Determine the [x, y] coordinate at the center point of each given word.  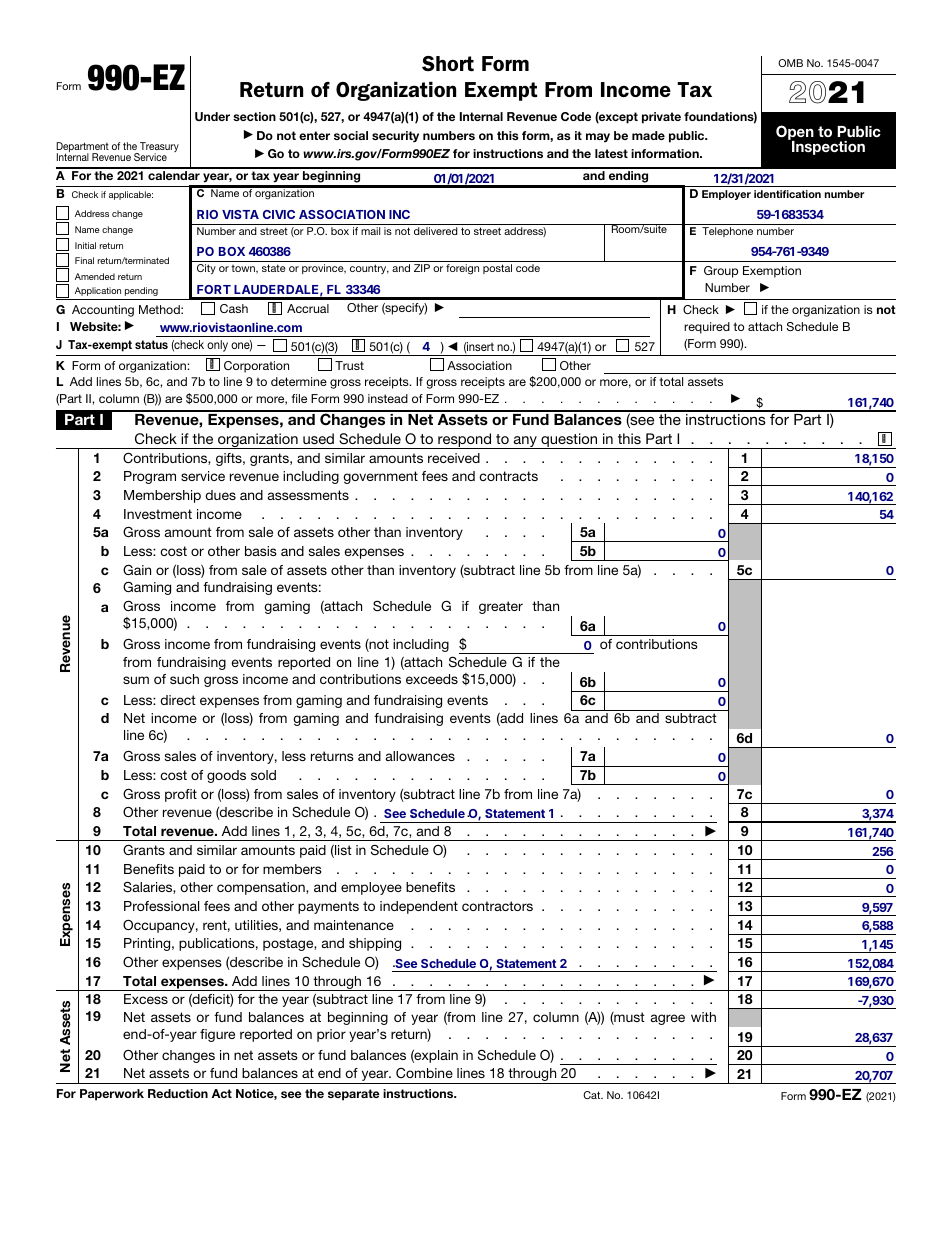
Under [212, 116]
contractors [497, 906]
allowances [420, 756]
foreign [462, 269]
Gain [137, 569]
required [707, 328]
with [703, 1017]
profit [181, 795]
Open [795, 134]
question [569, 441]
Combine [424, 1073]
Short [448, 64]
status [151, 344]
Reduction [178, 1093]
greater [501, 607]
